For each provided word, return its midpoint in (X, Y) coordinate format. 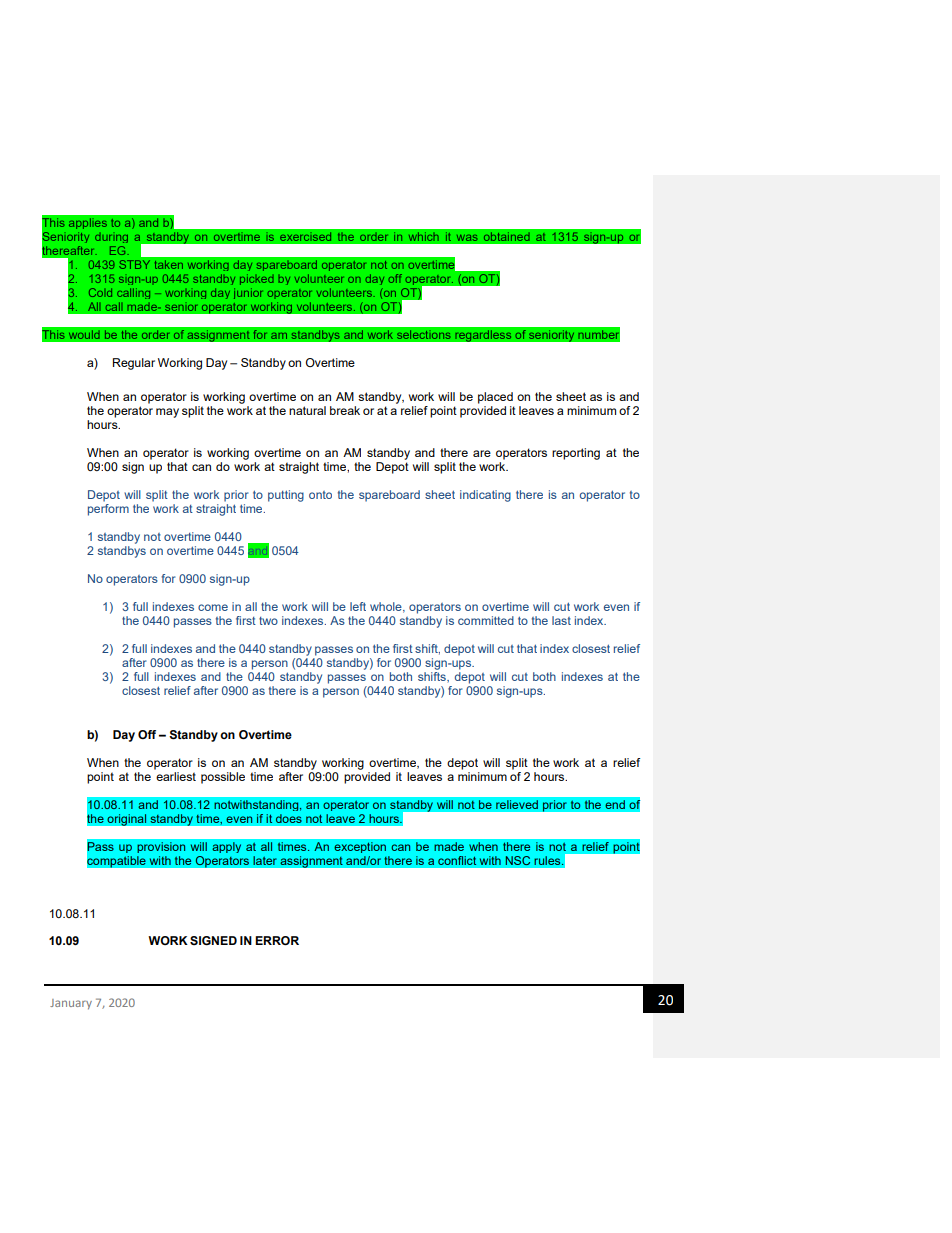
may (167, 413)
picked (257, 279)
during (111, 238)
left (358, 606)
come (213, 607)
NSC (518, 861)
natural (307, 410)
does (288, 818)
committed (486, 620)
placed (495, 398)
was (467, 238)
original (127, 820)
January (71, 1004)
